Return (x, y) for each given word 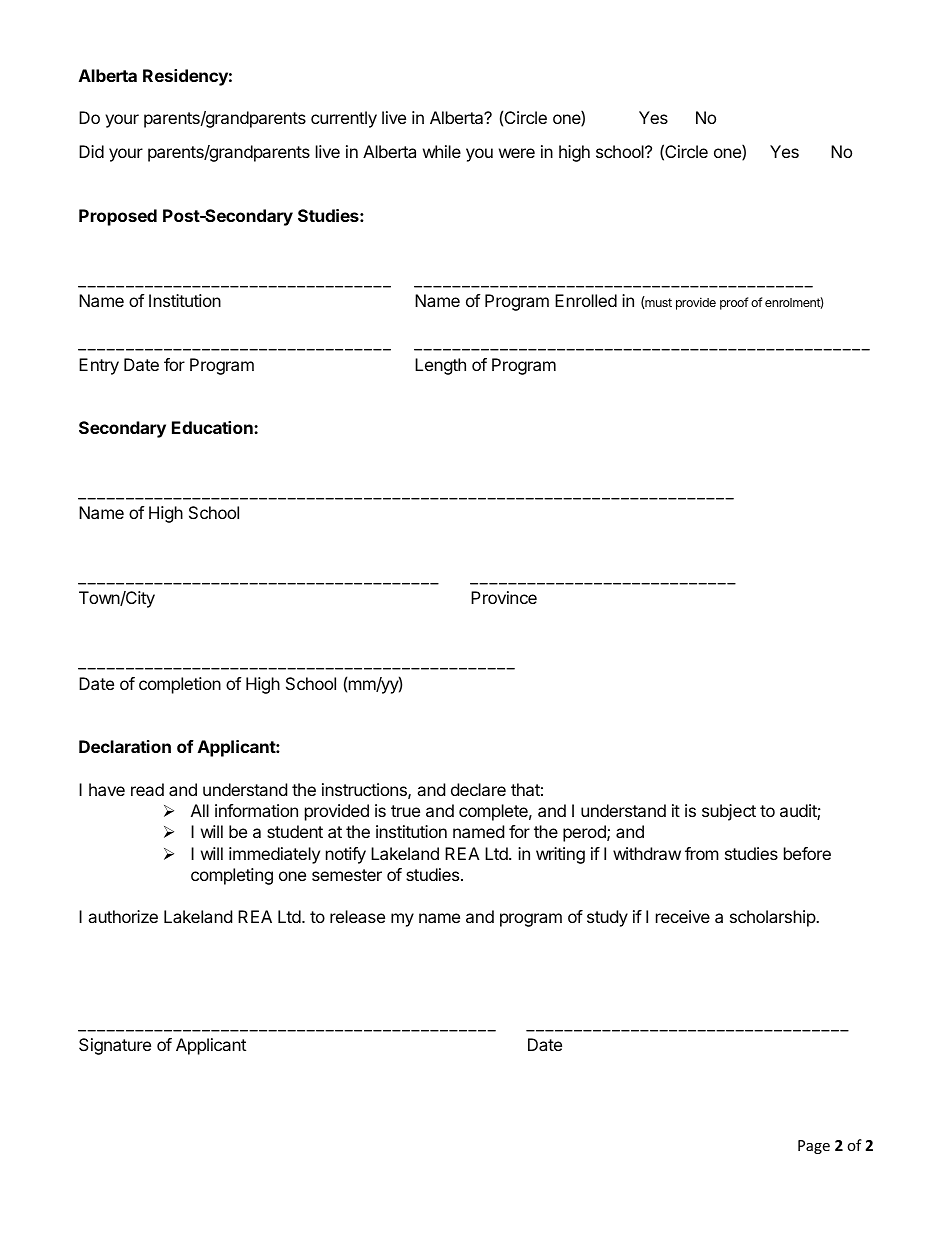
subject (729, 812)
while (442, 151)
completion (180, 685)
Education (213, 427)
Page (814, 1147)
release (357, 916)
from (702, 853)
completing (232, 876)
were (517, 153)
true (405, 811)
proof (734, 303)
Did (91, 151)
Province (504, 597)
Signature (115, 1046)
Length (440, 366)
